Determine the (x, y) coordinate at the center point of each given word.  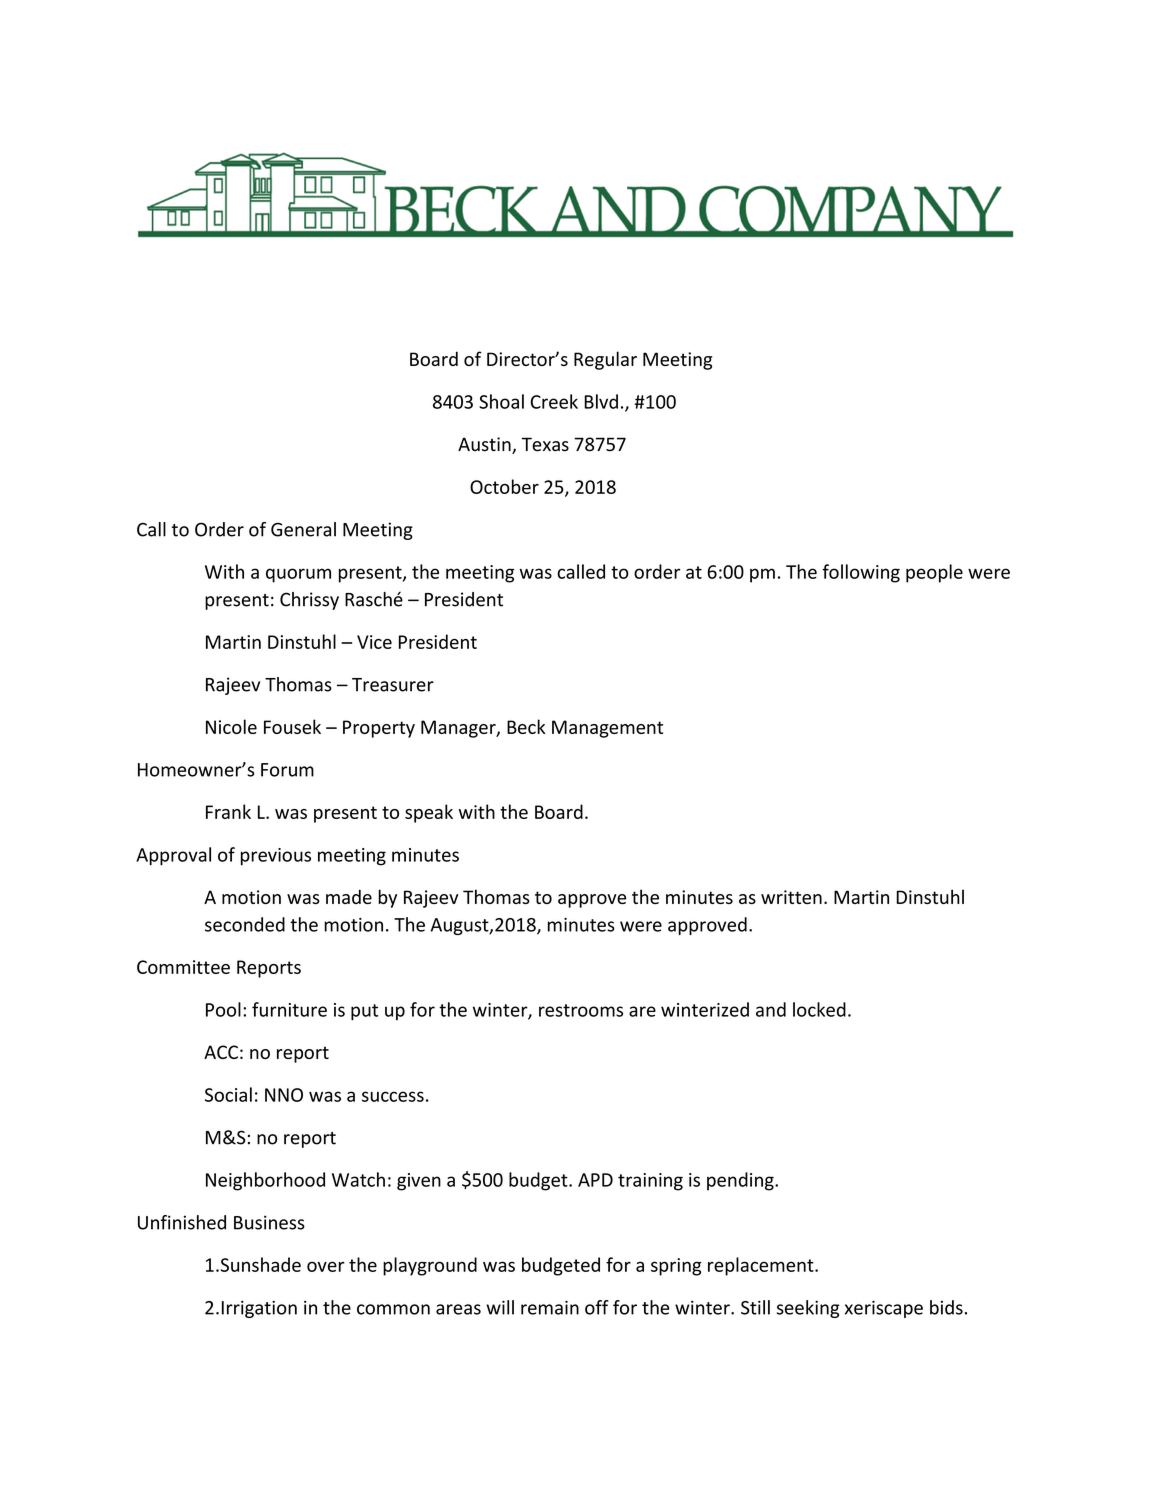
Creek (554, 401)
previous (276, 857)
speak (429, 813)
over (326, 1266)
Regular (605, 360)
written (791, 897)
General (303, 529)
